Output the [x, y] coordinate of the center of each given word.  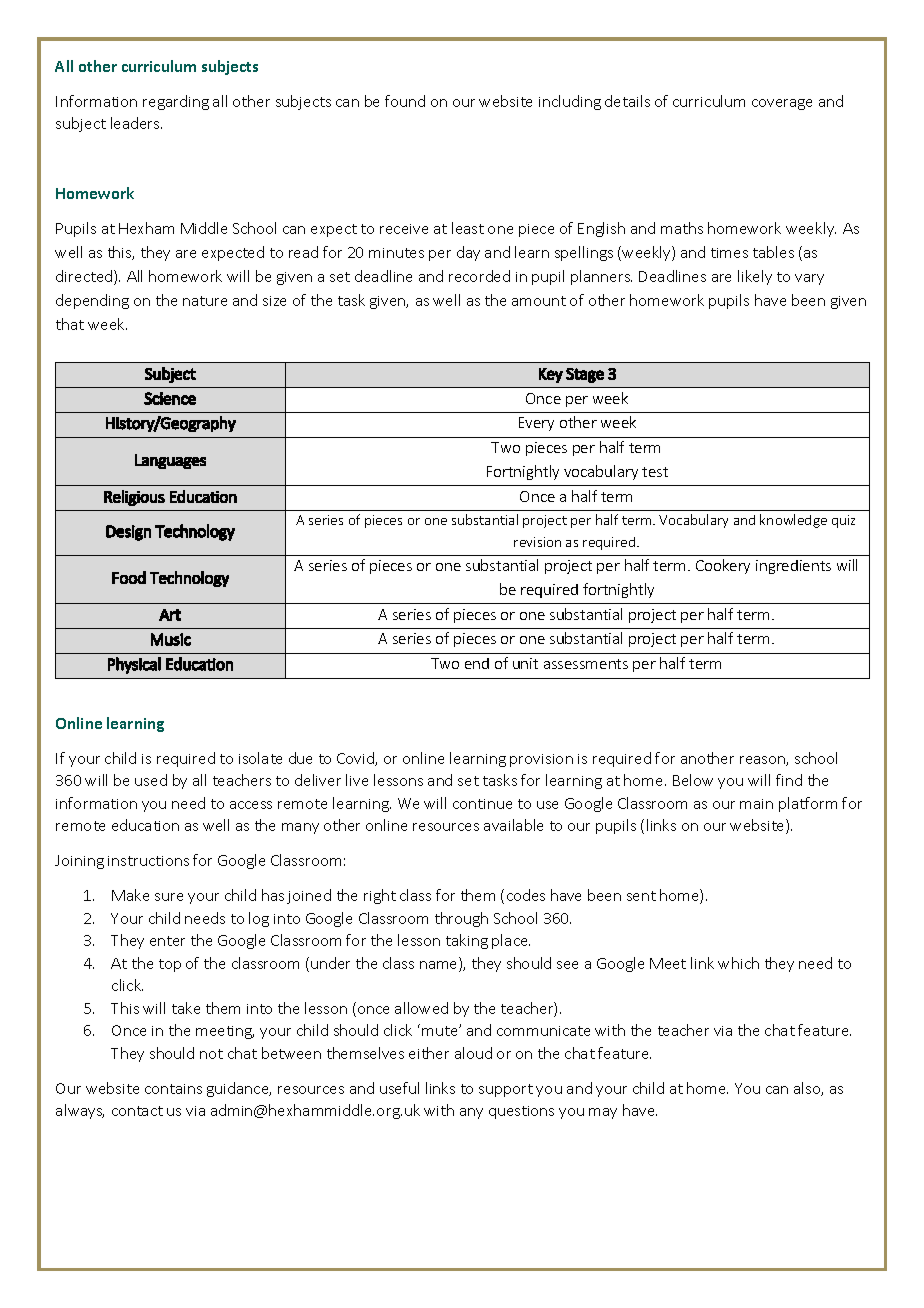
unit [525, 663]
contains [173, 1089]
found [405, 101]
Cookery [723, 566]
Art [170, 615]
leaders [136, 123]
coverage [782, 104]
